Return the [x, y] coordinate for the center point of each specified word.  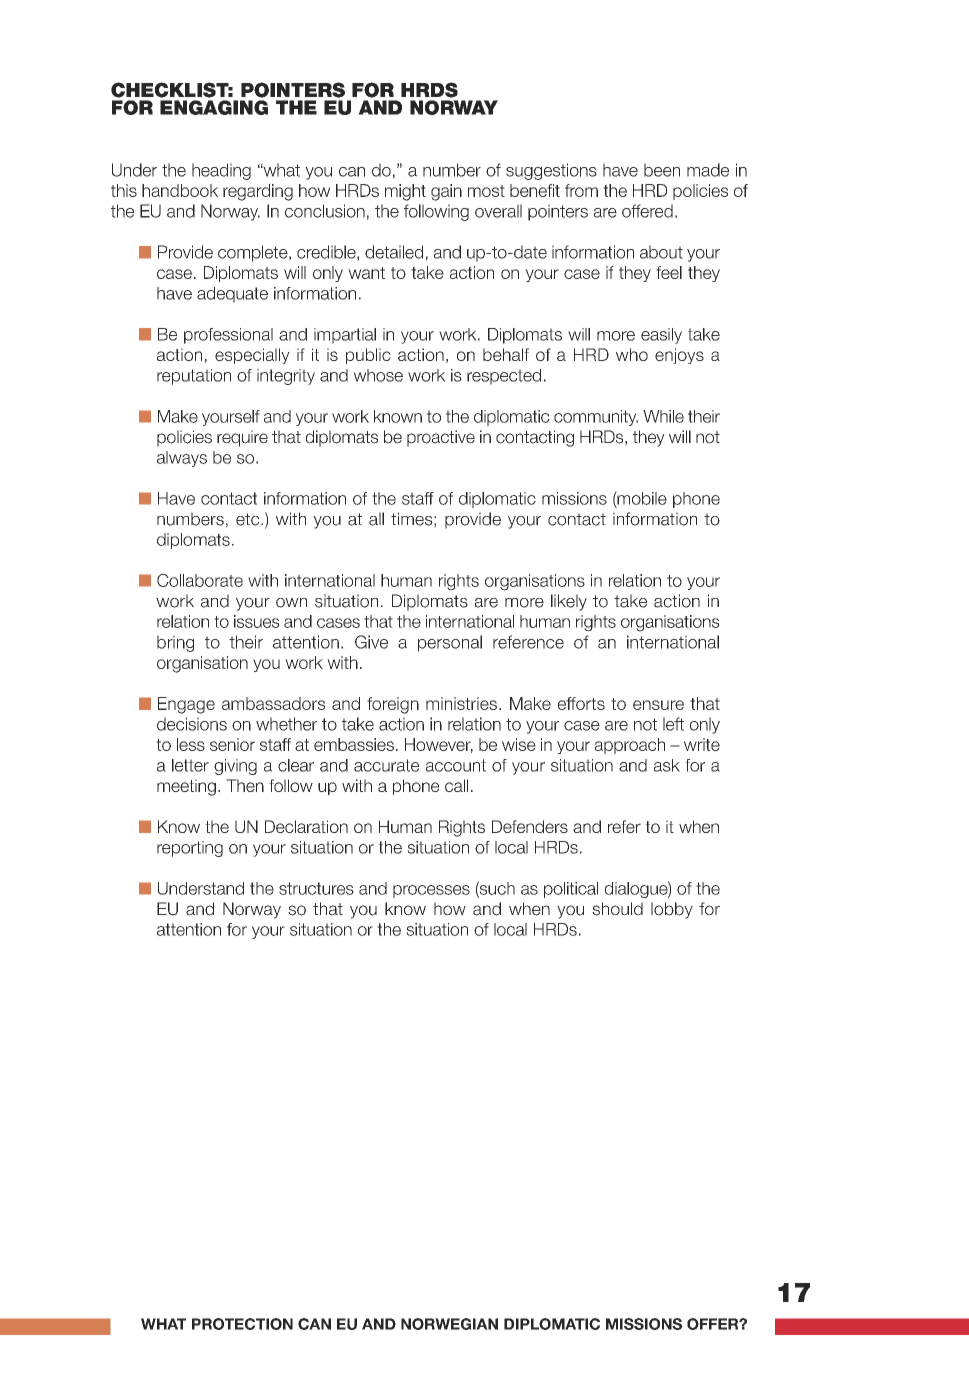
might [405, 192]
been [662, 170]
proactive [441, 438]
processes [431, 891]
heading [221, 171]
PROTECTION [242, 1324]
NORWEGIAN [449, 1324]
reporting [190, 849]
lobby [672, 910]
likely [569, 602]
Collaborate [200, 580]
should [617, 909]
